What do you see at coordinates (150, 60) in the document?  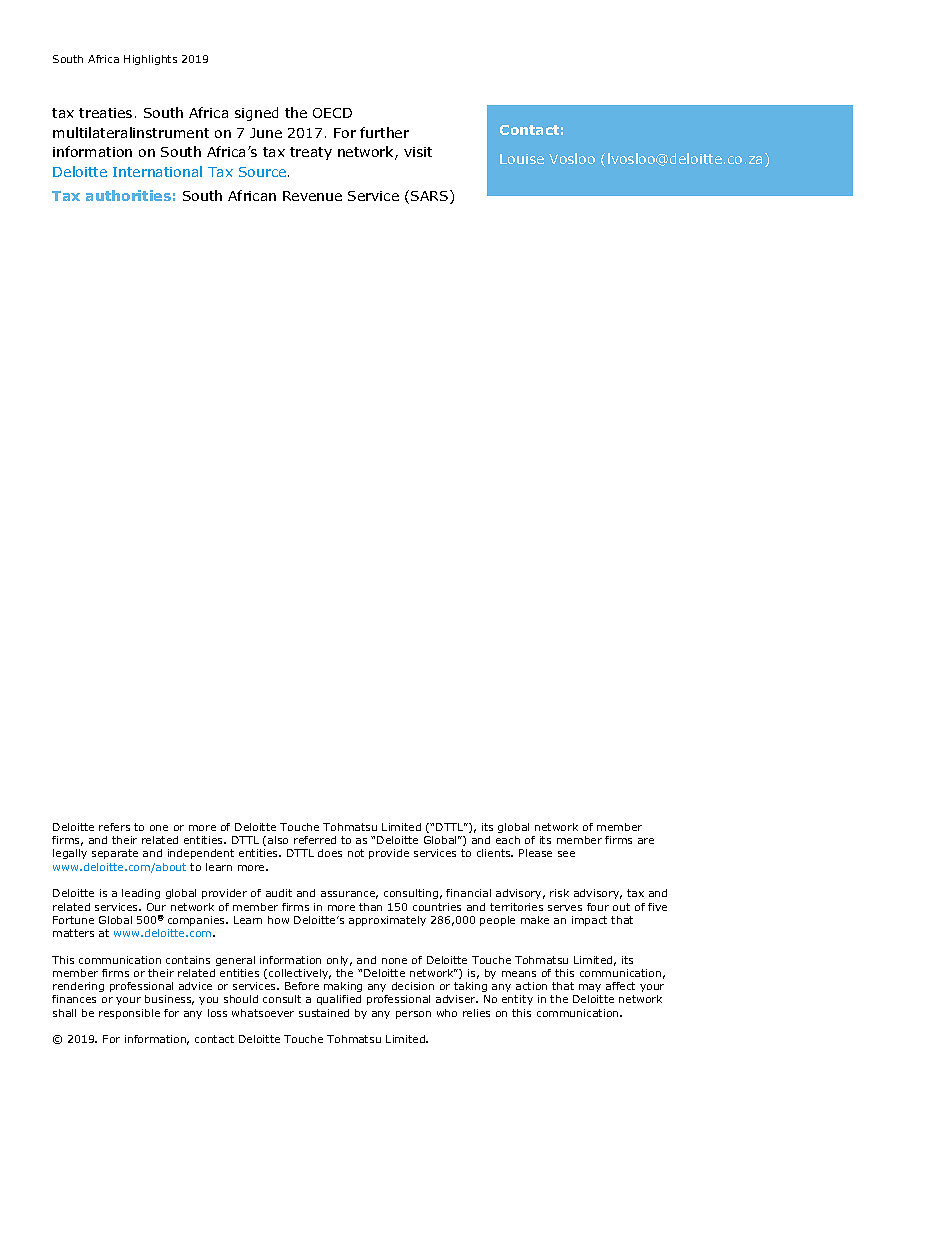 I see `Highlights` at bounding box center [150, 60].
